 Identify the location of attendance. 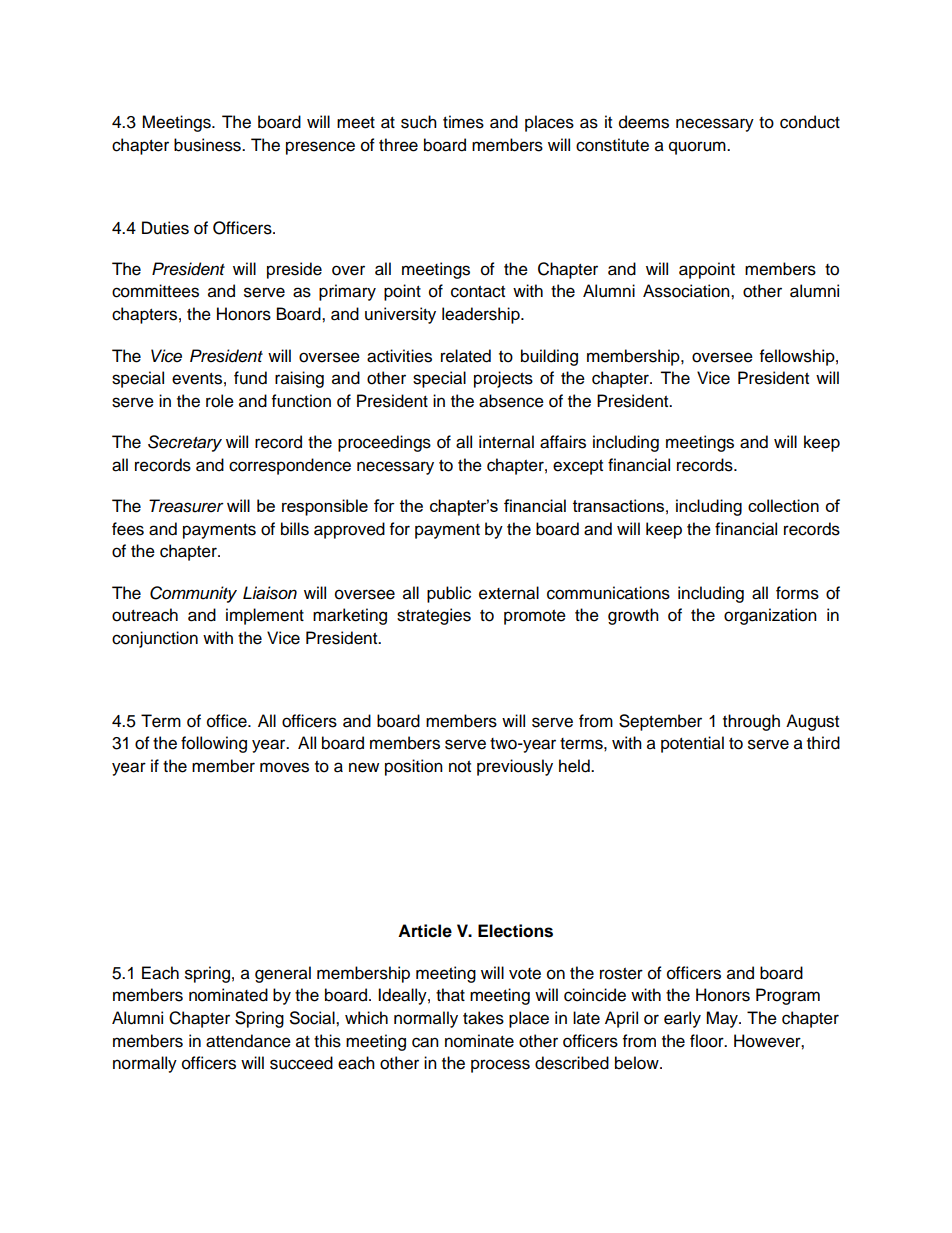
(248, 1041).
